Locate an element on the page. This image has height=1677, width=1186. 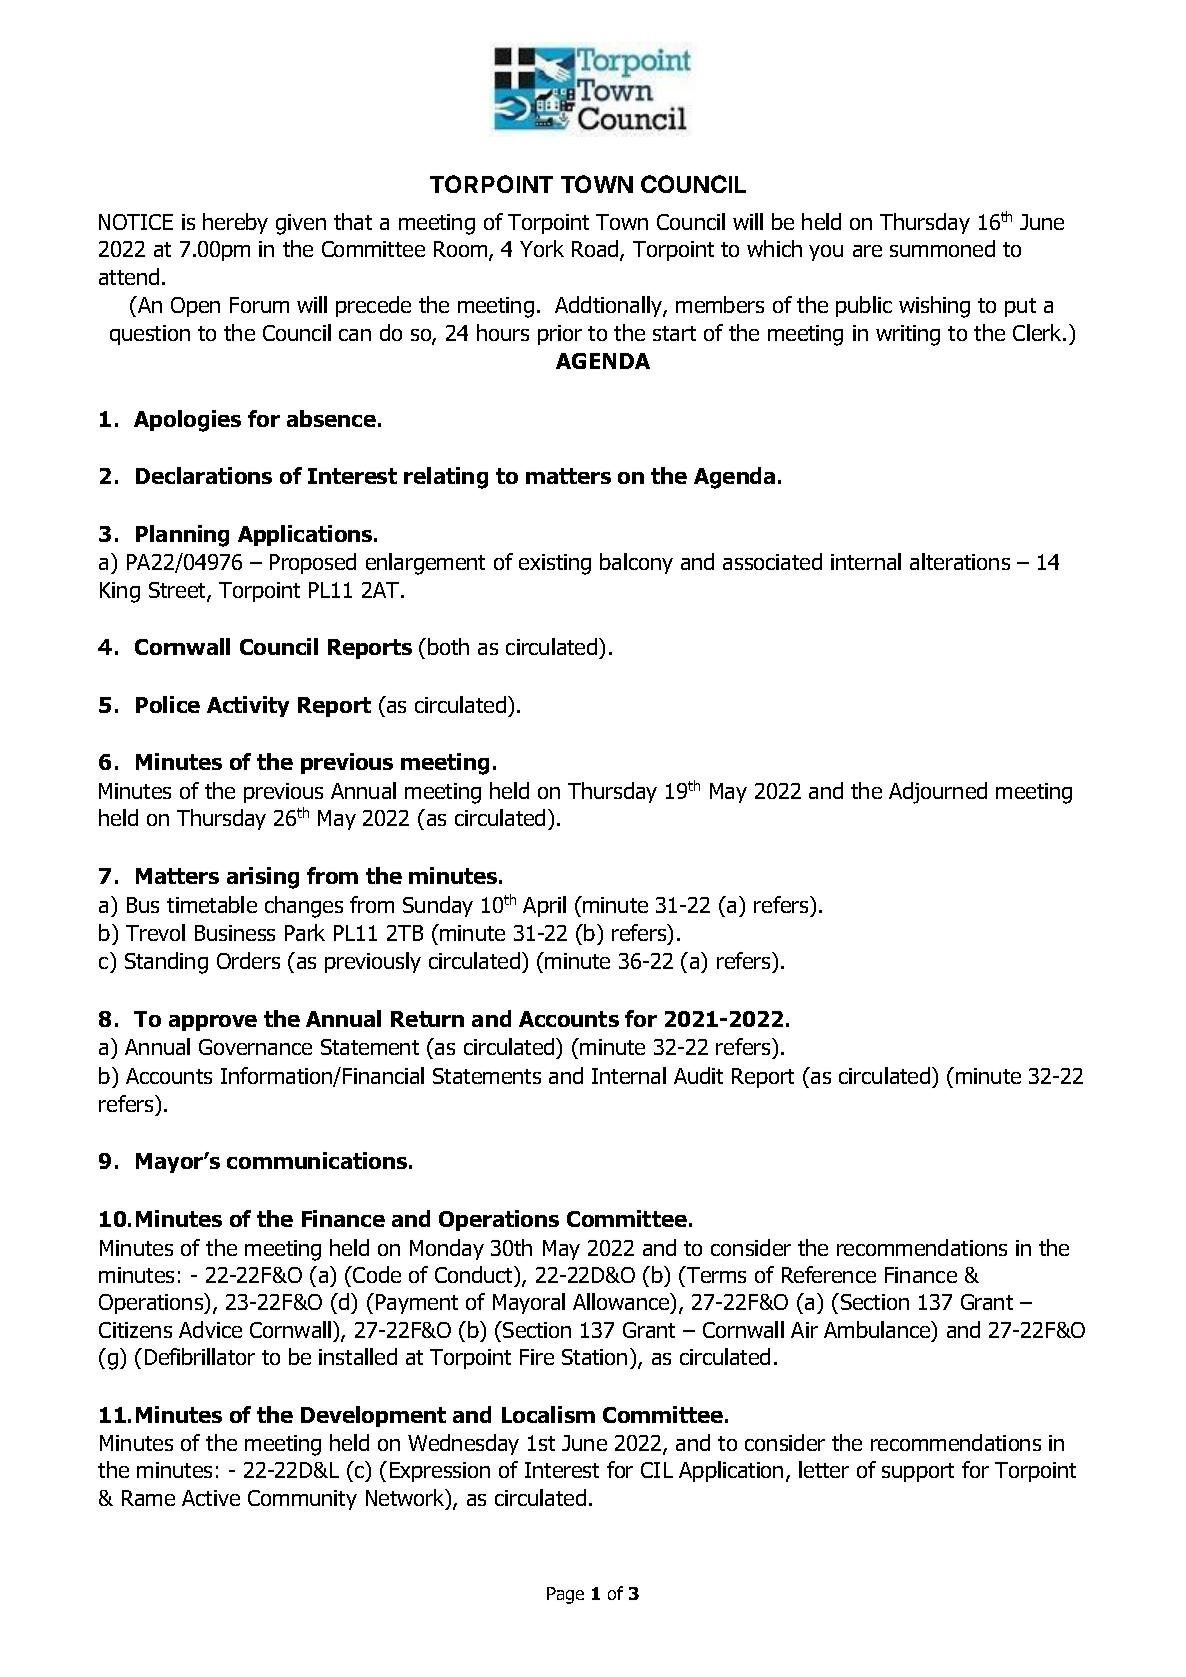
alterations is located at coordinates (960, 561).
